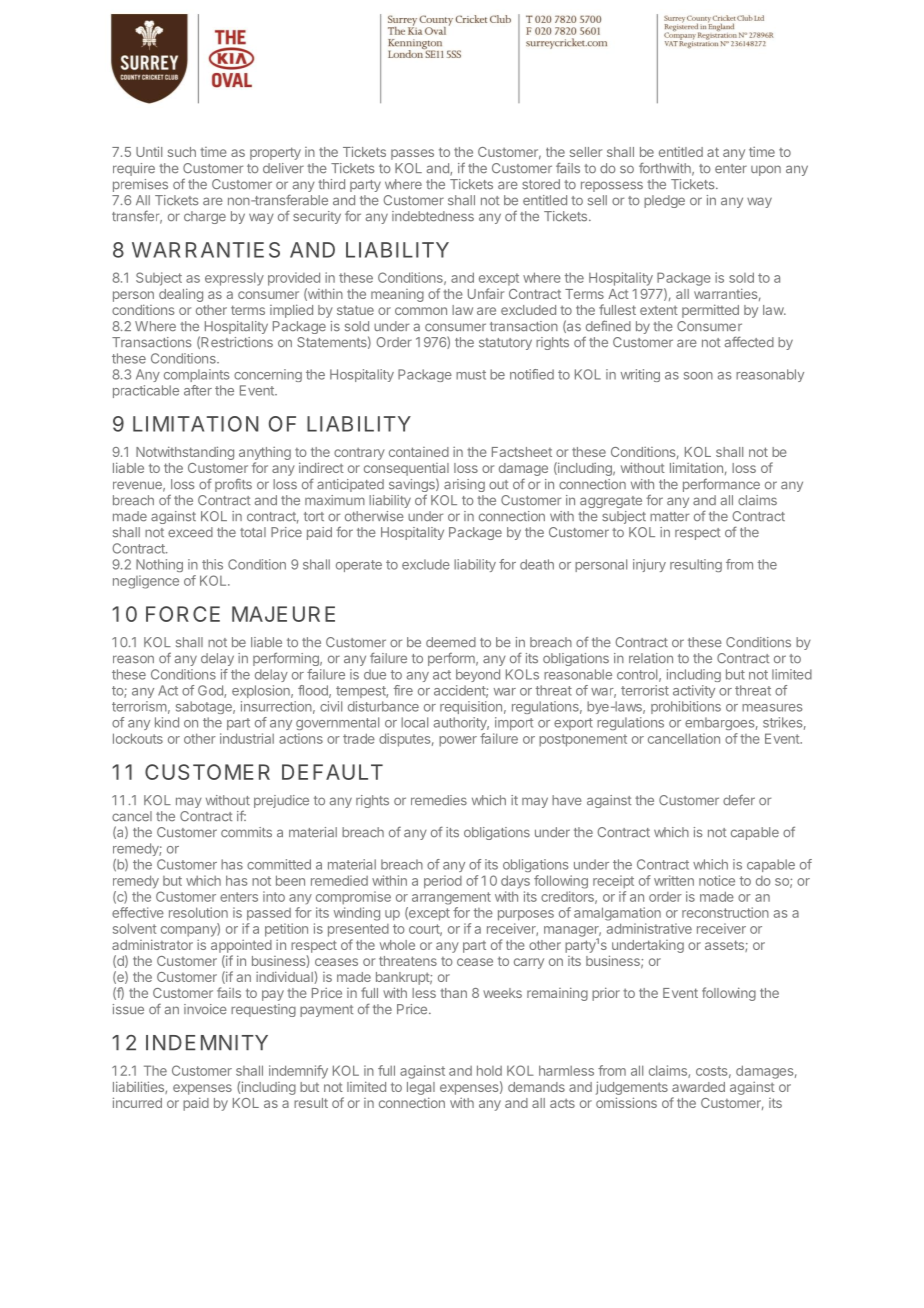  I want to click on written, so click(674, 880).
